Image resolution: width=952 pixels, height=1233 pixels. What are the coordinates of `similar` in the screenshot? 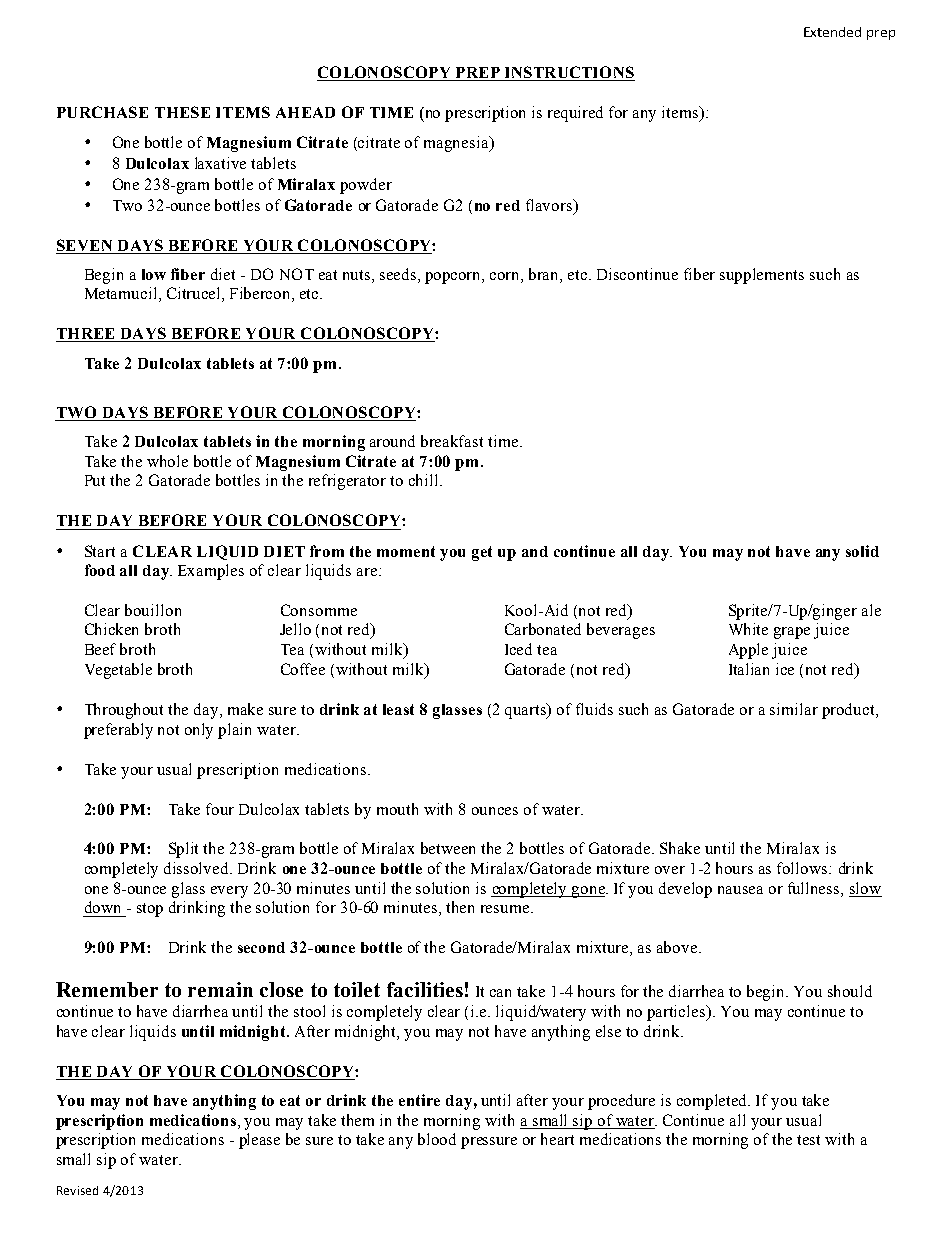 It's located at (794, 709).
